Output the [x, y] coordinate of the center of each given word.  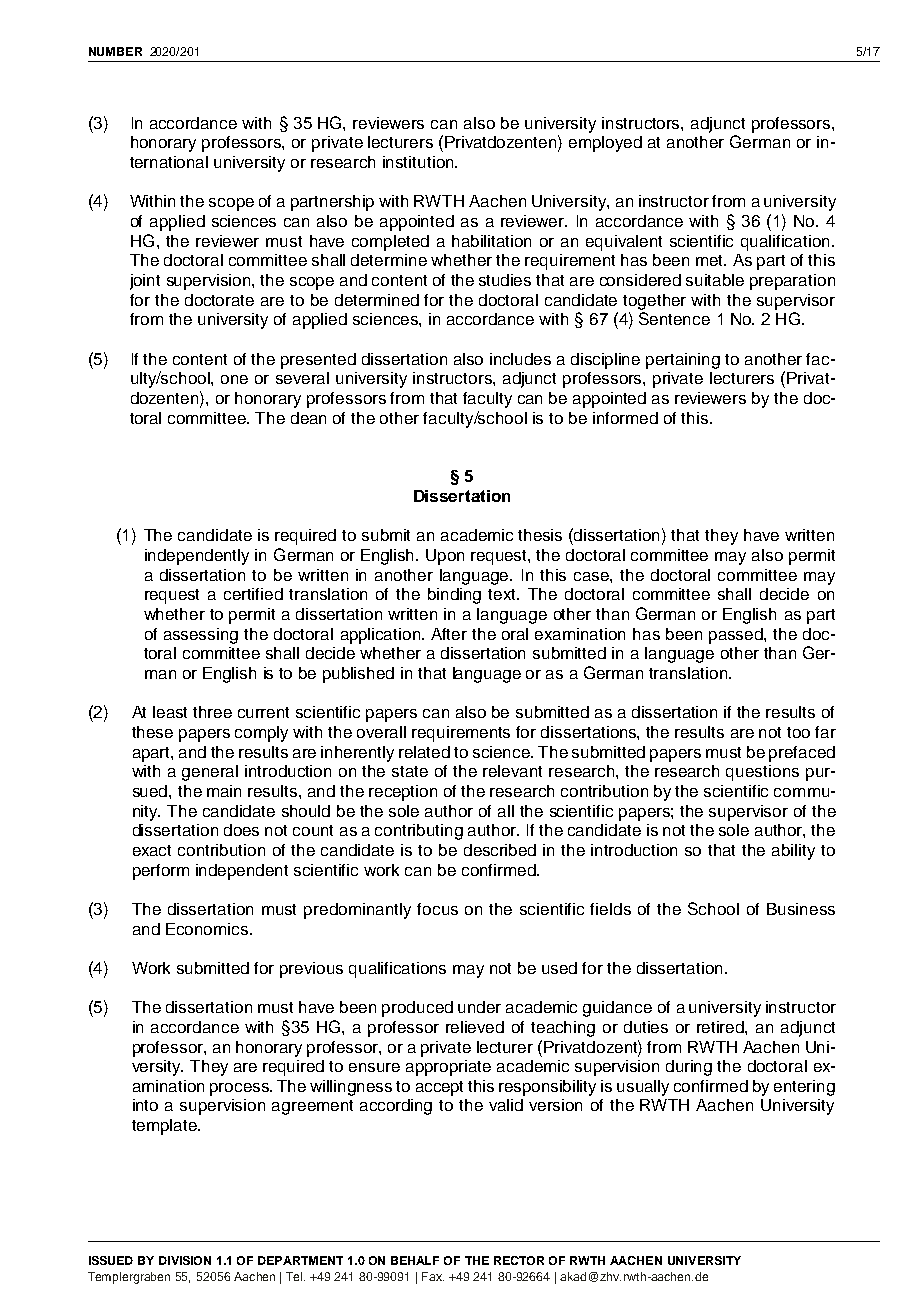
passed [737, 636]
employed [605, 144]
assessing [201, 636]
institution [419, 162]
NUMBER [115, 51]
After [449, 634]
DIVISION [185, 1260]
